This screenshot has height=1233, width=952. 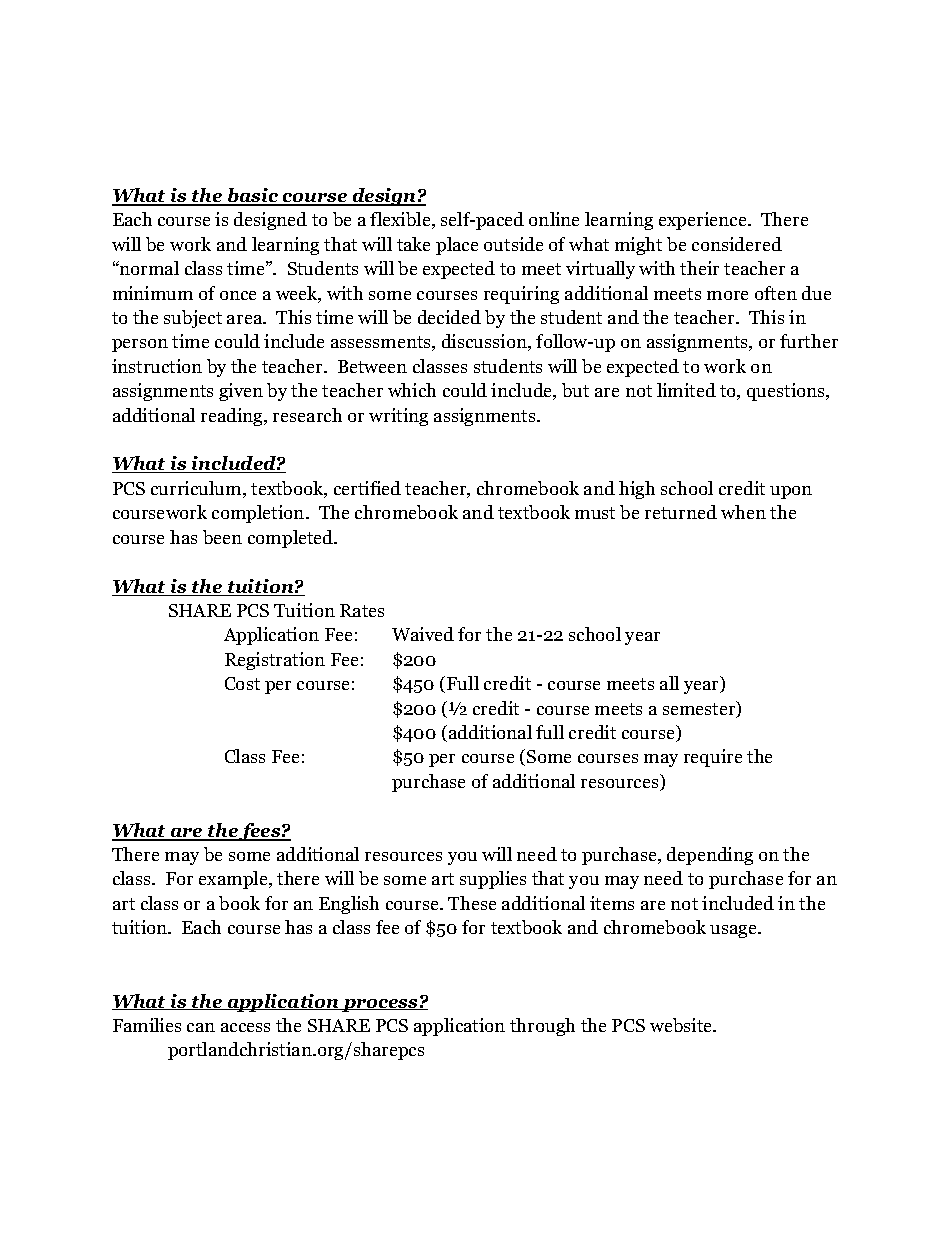 I want to click on which, so click(x=412, y=390).
